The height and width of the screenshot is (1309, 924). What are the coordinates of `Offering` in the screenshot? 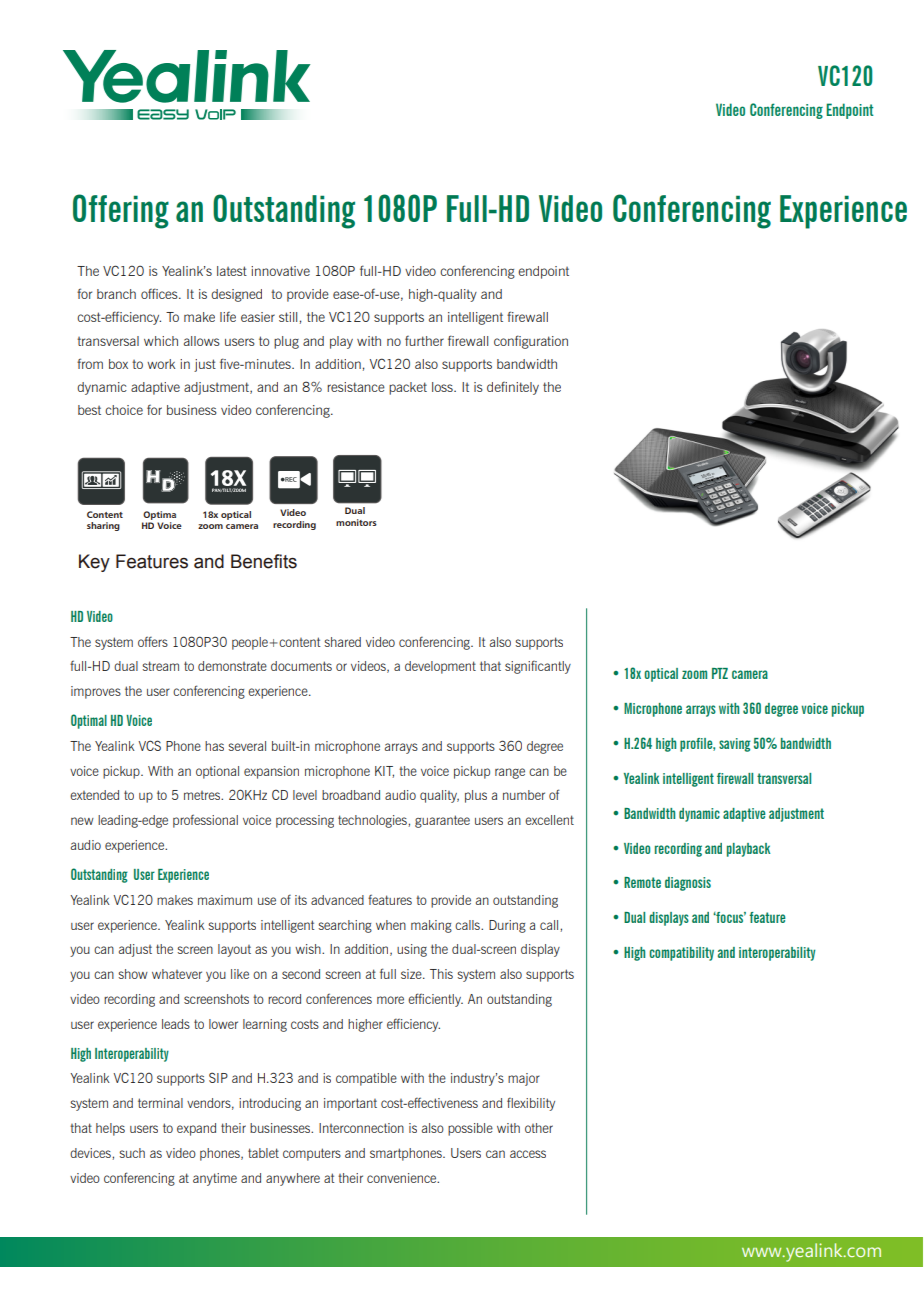 It's located at (121, 211).
